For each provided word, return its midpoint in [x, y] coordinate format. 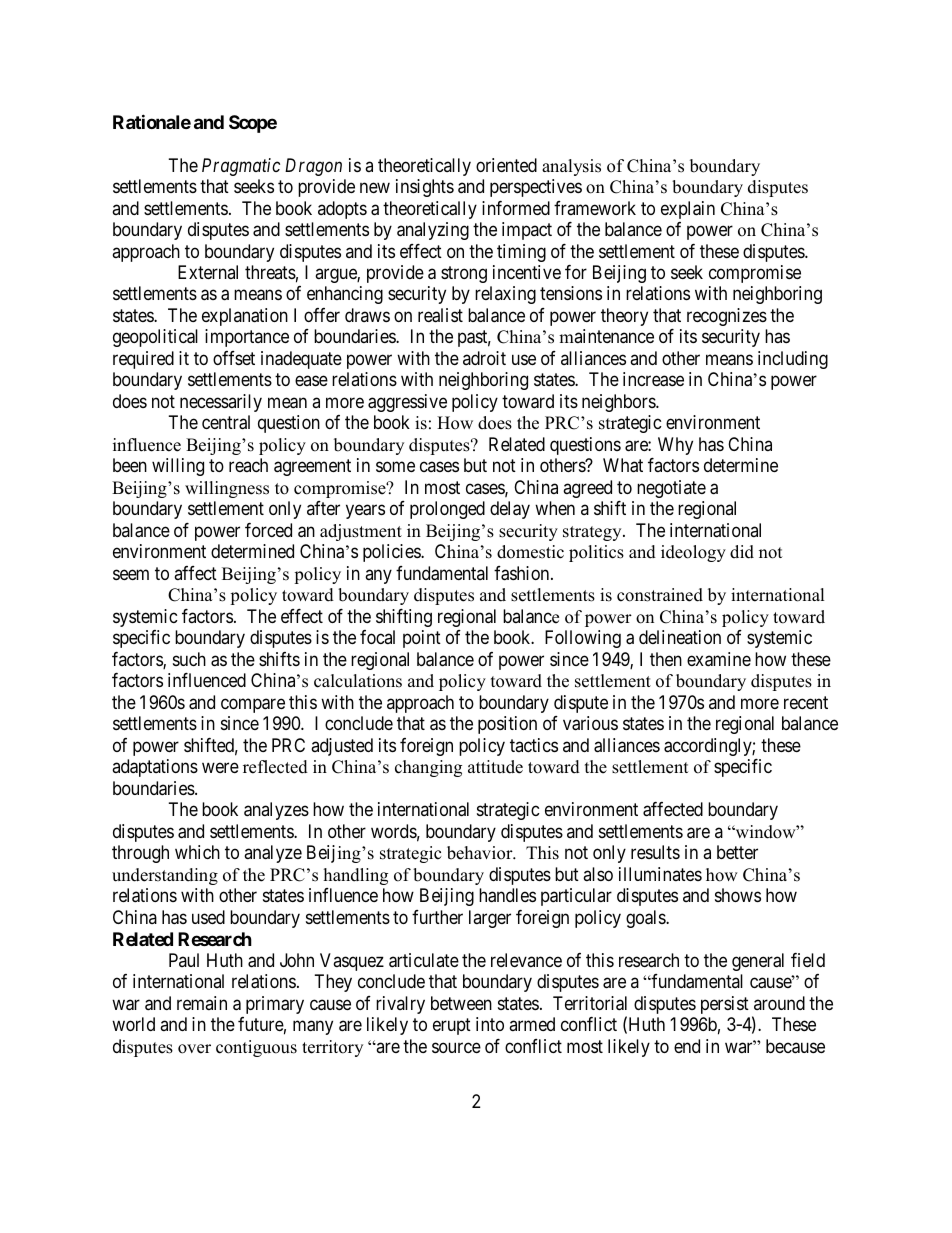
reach [248, 465]
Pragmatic [241, 167]
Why [675, 446]
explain [688, 210]
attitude [495, 767]
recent [806, 702]
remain [202, 1003]
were [220, 768]
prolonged [447, 510]
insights [425, 188]
